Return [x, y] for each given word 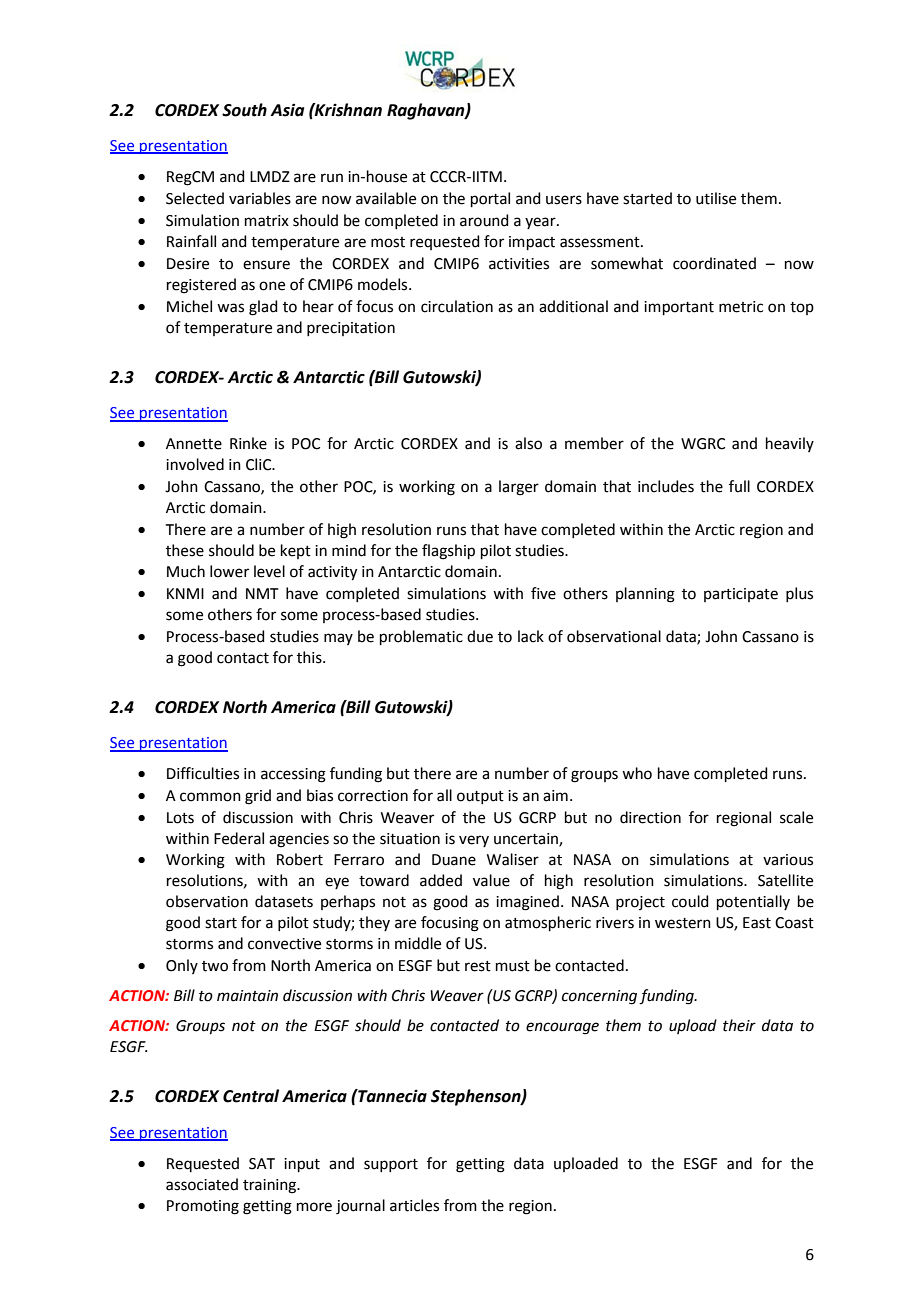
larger [519, 488]
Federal [239, 838]
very [474, 841]
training [271, 1186]
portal [490, 199]
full [739, 486]
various [788, 860]
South [244, 110]
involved [195, 464]
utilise [716, 198]
